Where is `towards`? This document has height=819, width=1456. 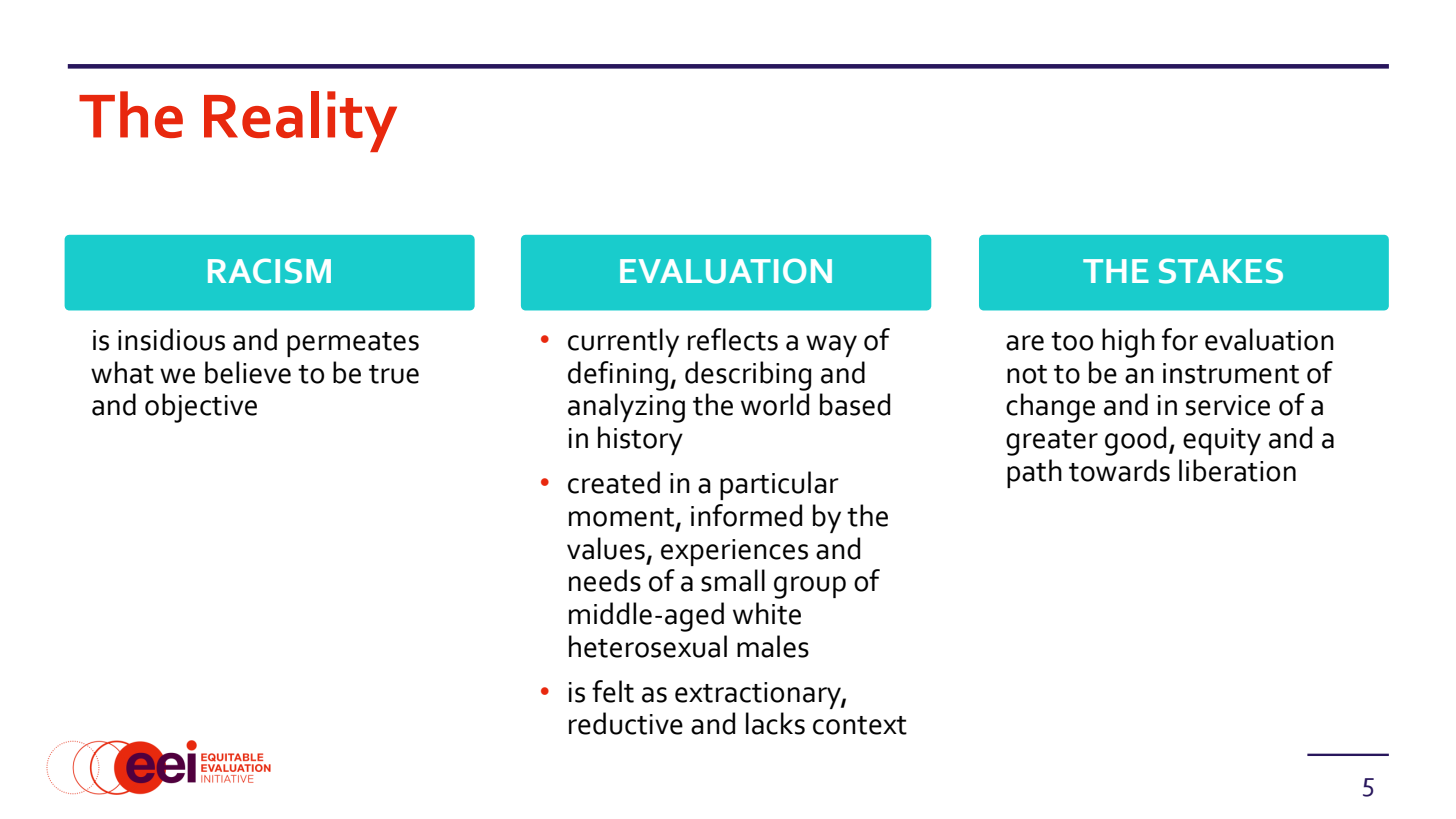 towards is located at coordinates (1119, 470).
